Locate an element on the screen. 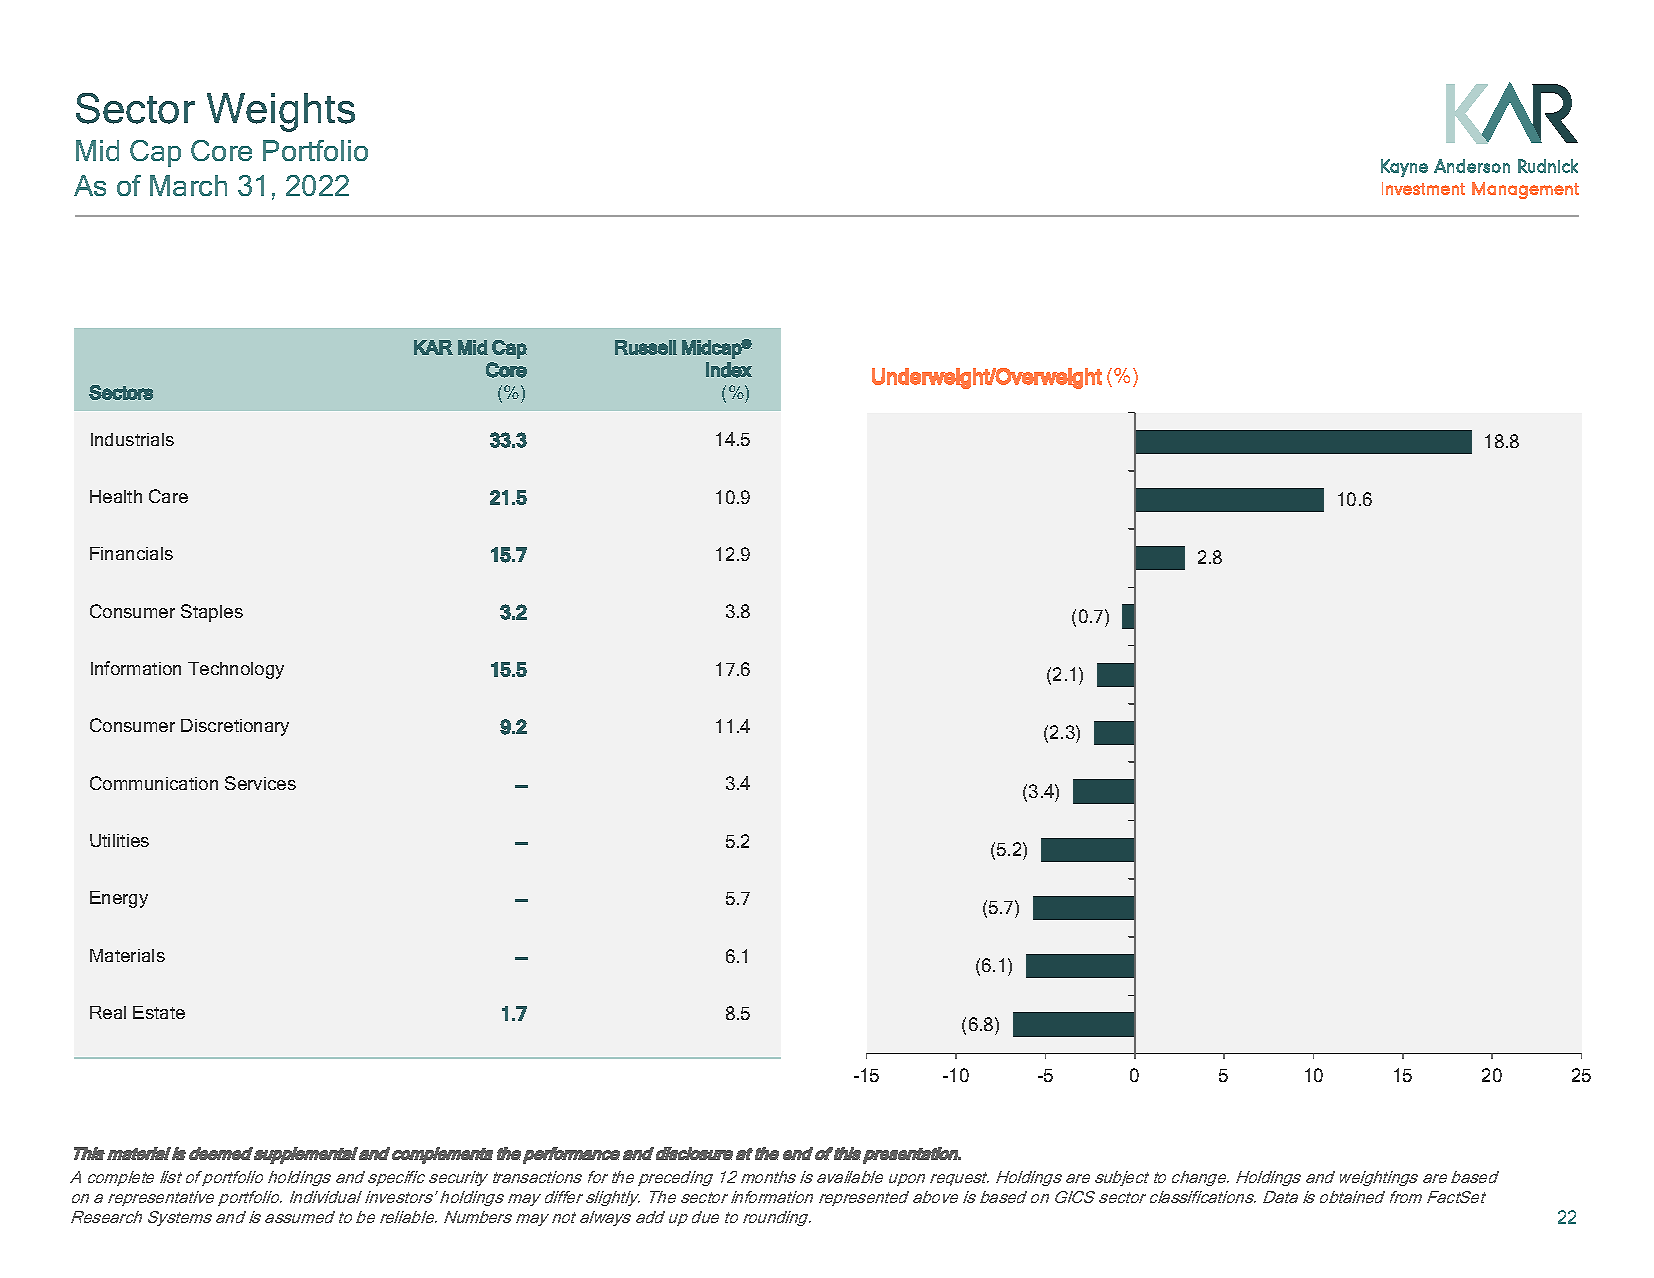 This screenshot has width=1654, height=1278. Staples is located at coordinates (212, 613).
